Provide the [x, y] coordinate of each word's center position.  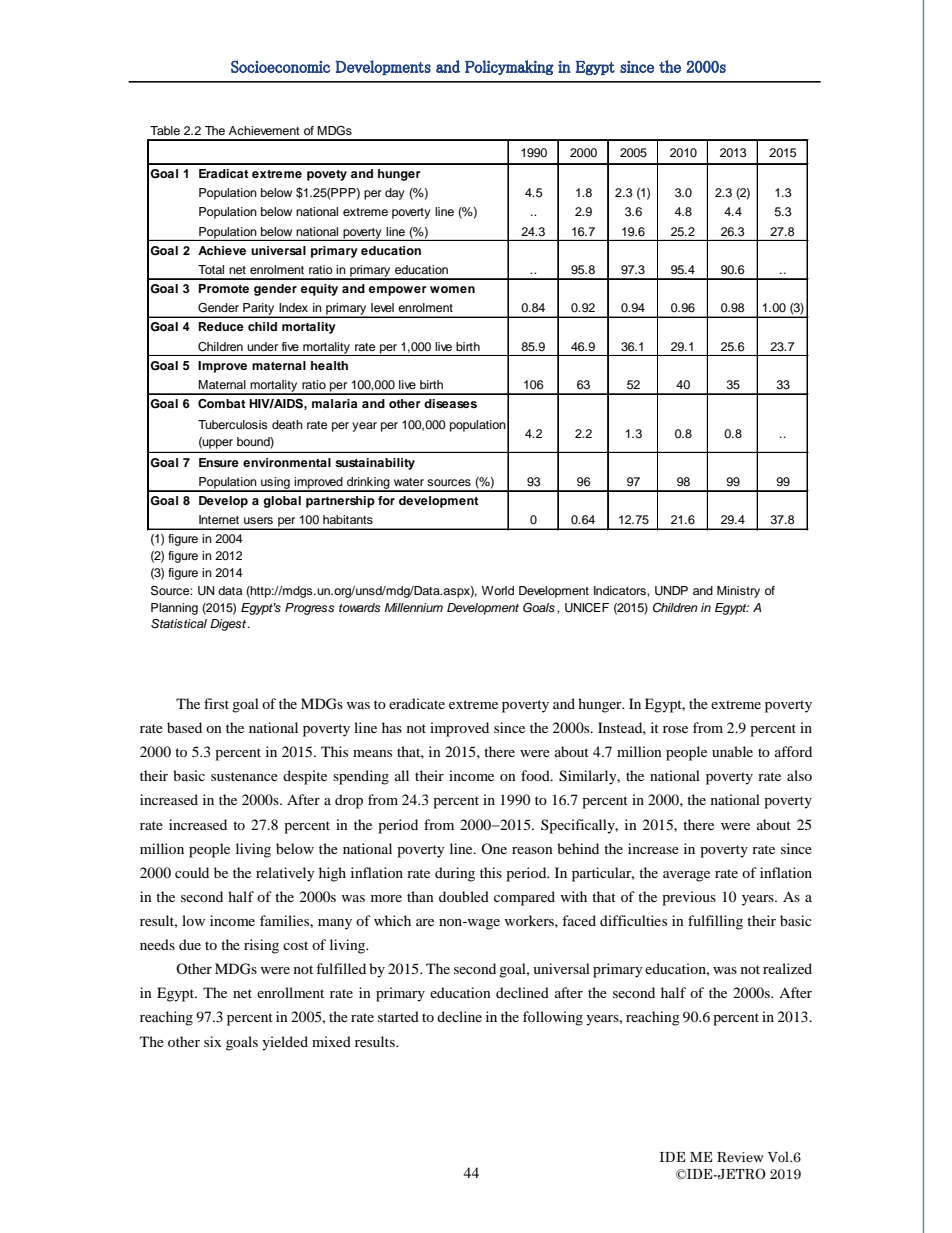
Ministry [738, 592]
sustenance [244, 776]
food [536, 775]
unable [732, 751]
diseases [450, 403]
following [553, 1018]
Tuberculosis [232, 424]
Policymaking [509, 67]
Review [740, 1157]
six [212, 1041]
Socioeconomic [280, 66]
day [395, 194]
